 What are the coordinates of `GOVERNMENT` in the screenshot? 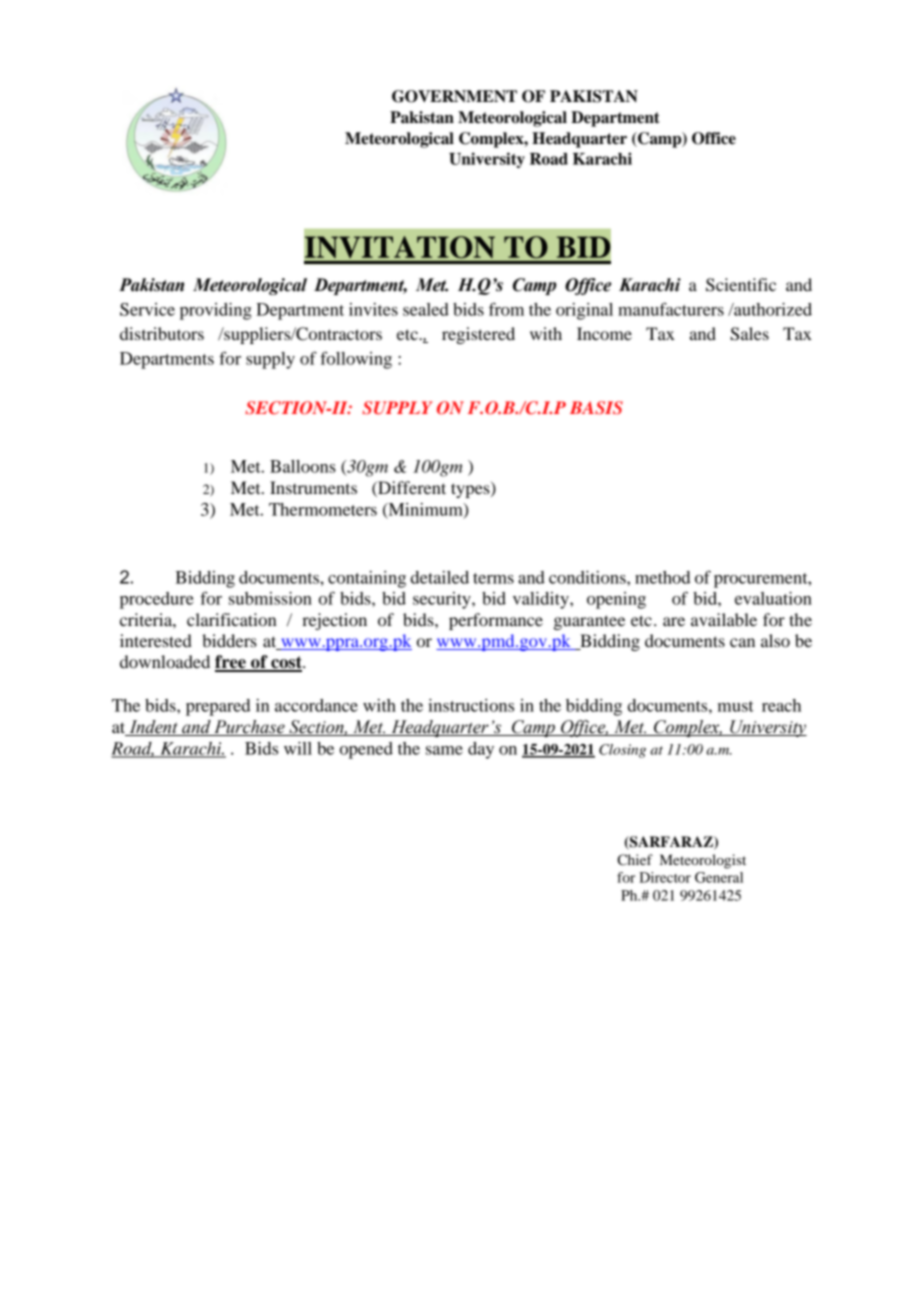 It's located at (454, 96).
